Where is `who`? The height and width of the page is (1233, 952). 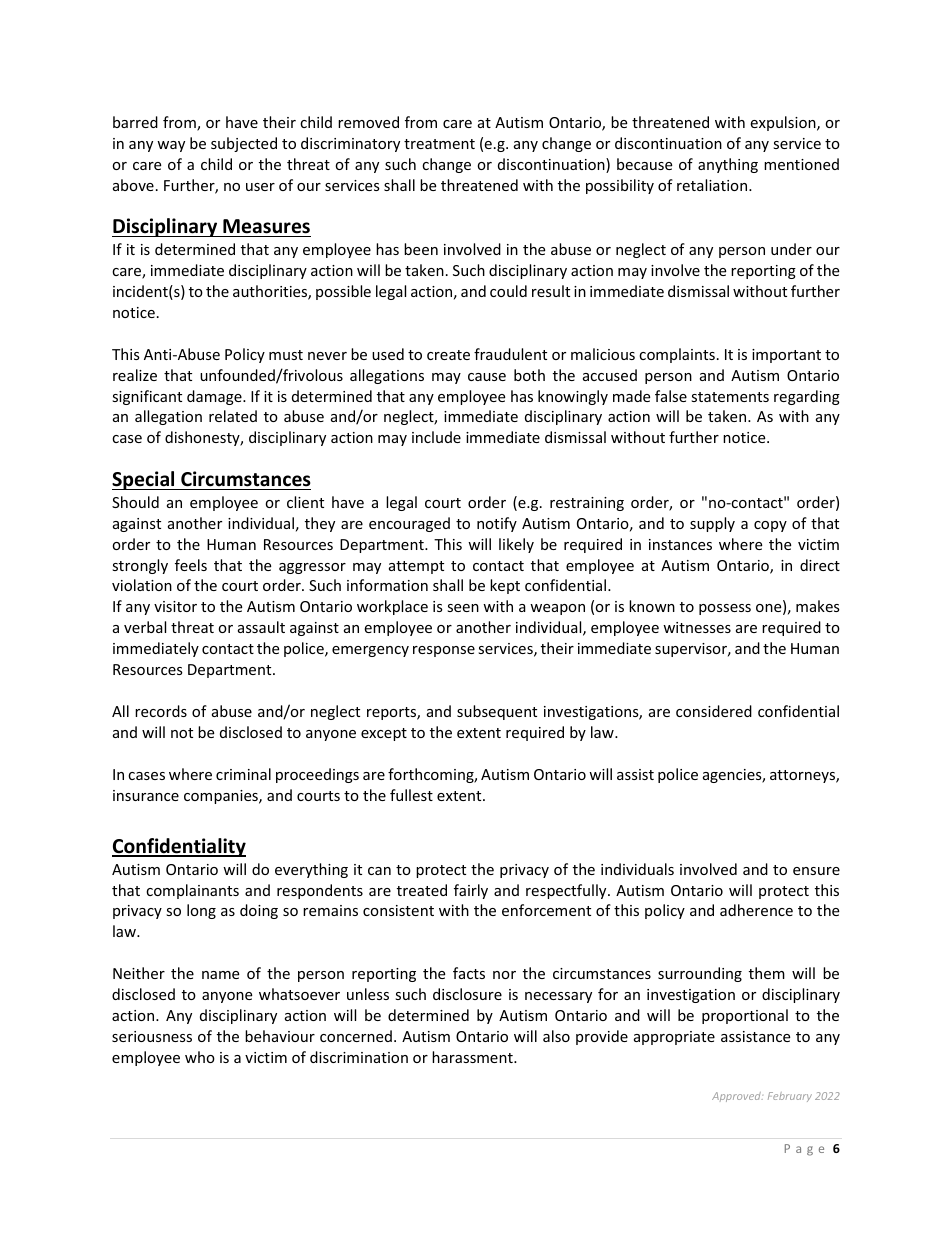 who is located at coordinates (200, 1057).
